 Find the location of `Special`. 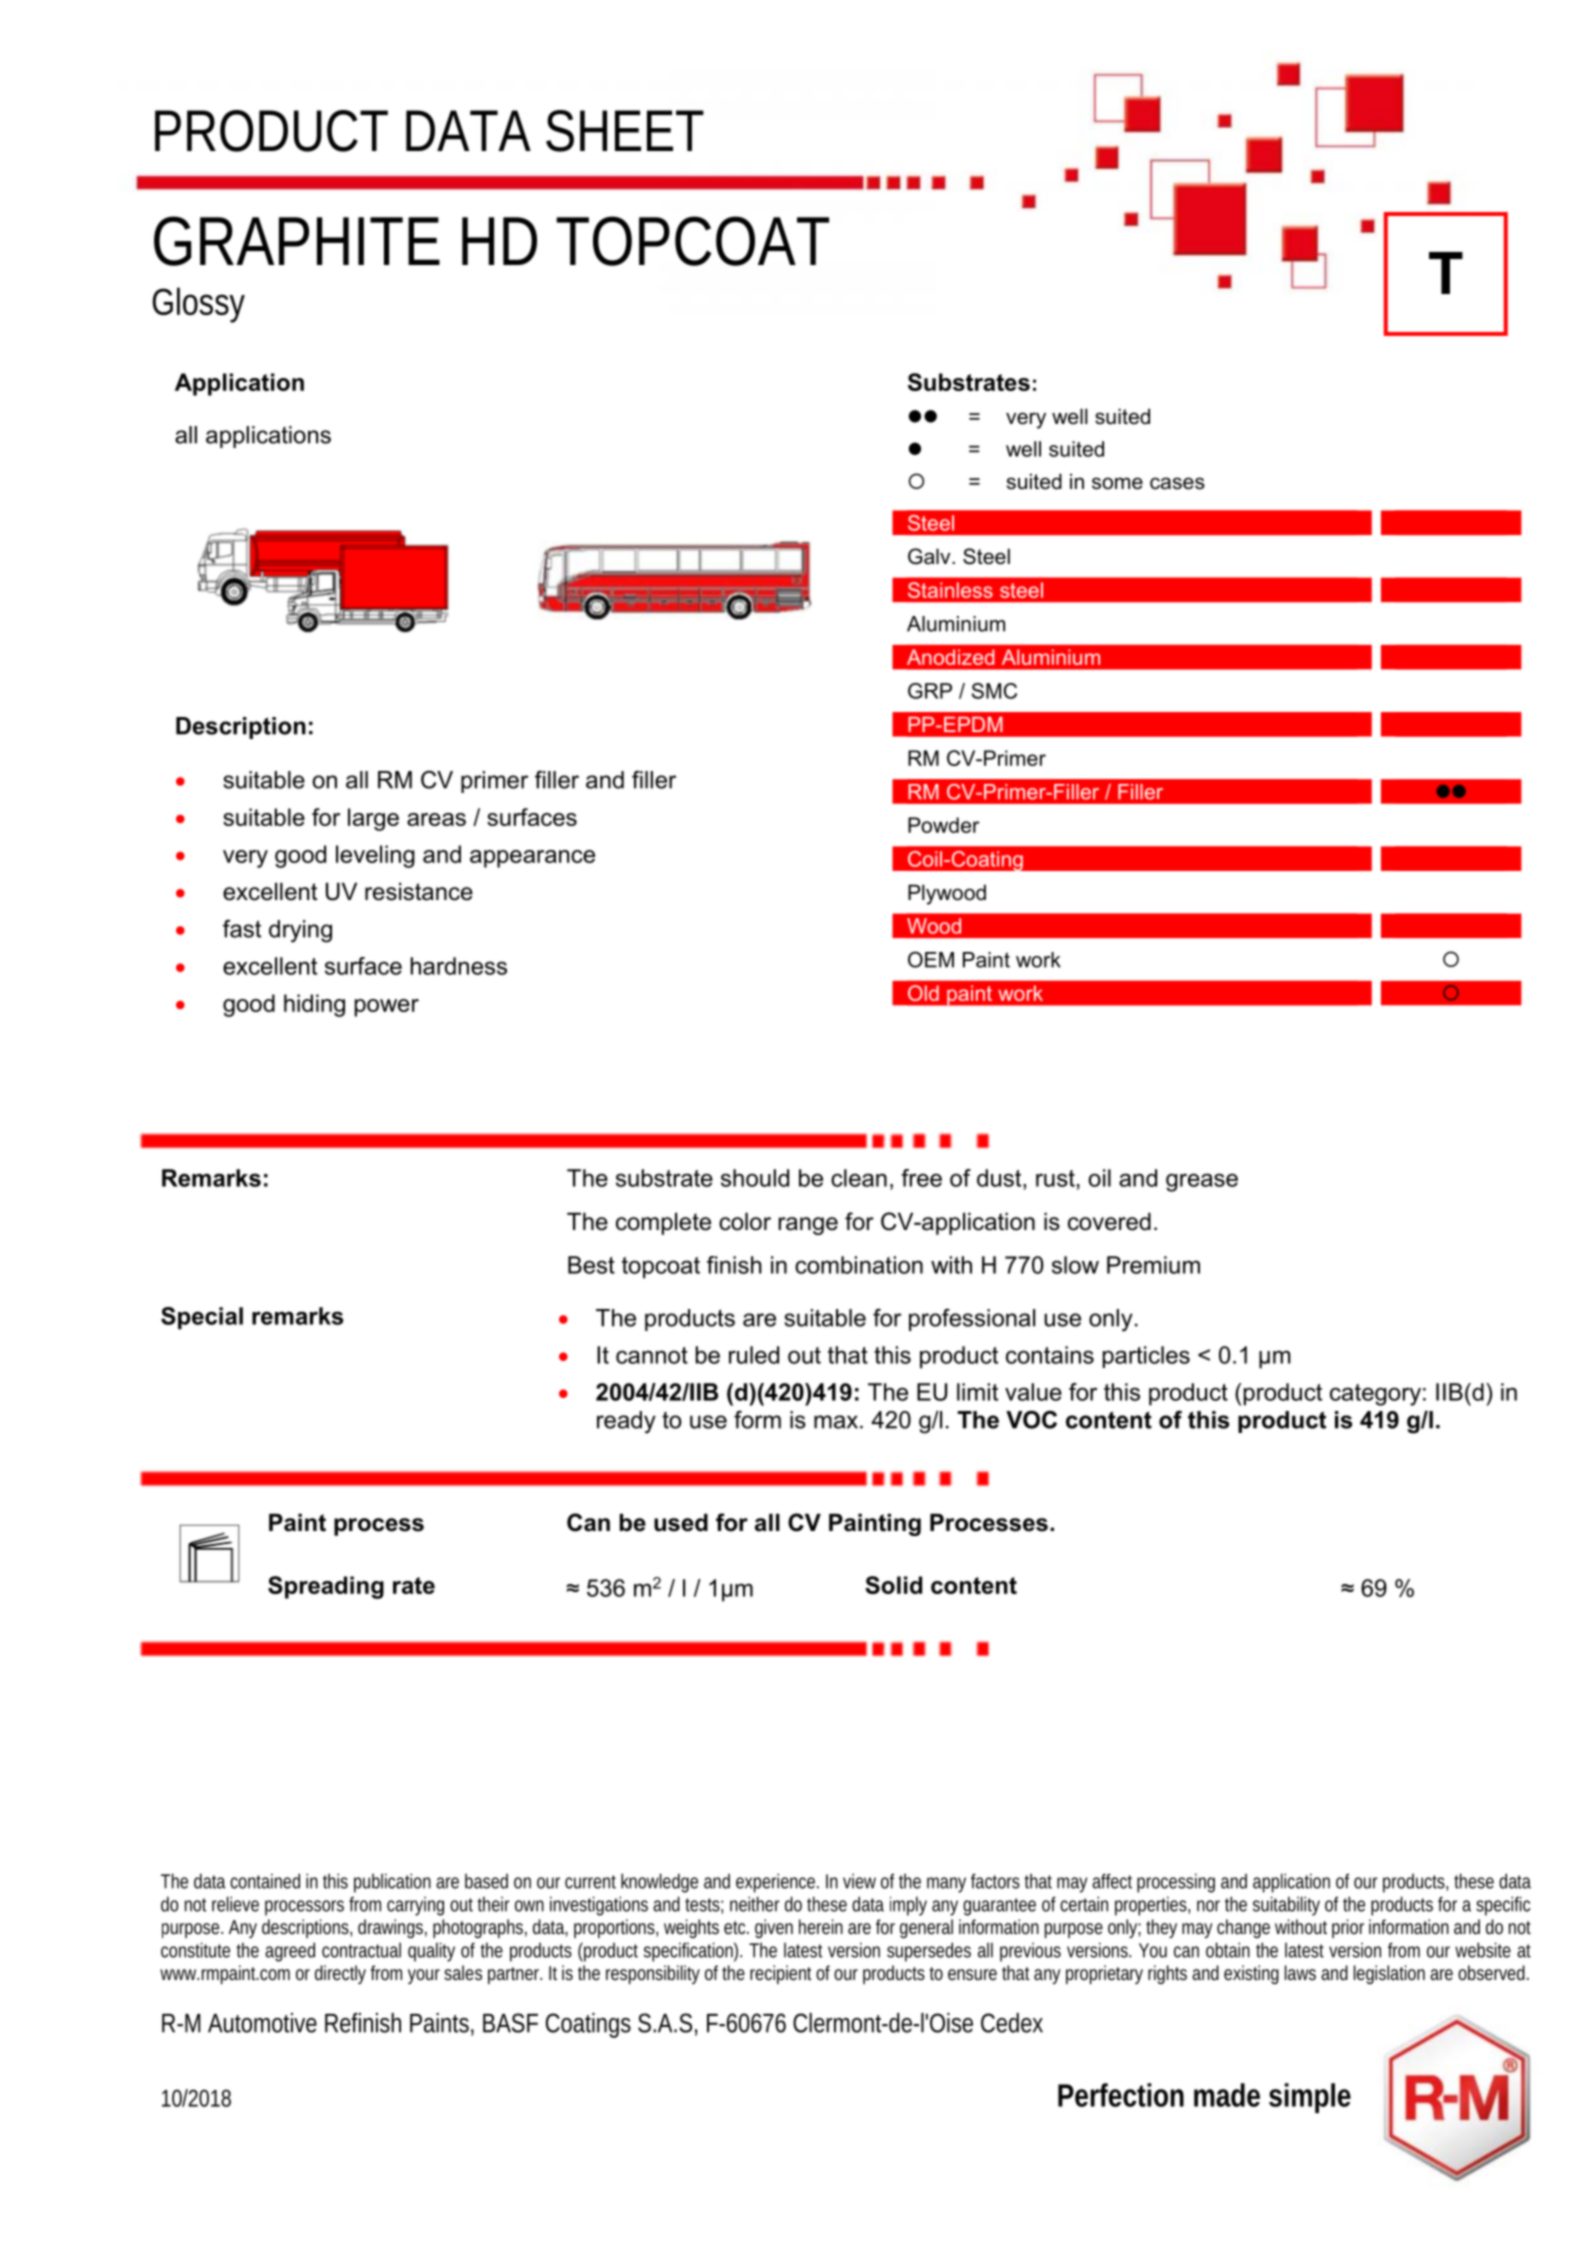

Special is located at coordinates (202, 1318).
